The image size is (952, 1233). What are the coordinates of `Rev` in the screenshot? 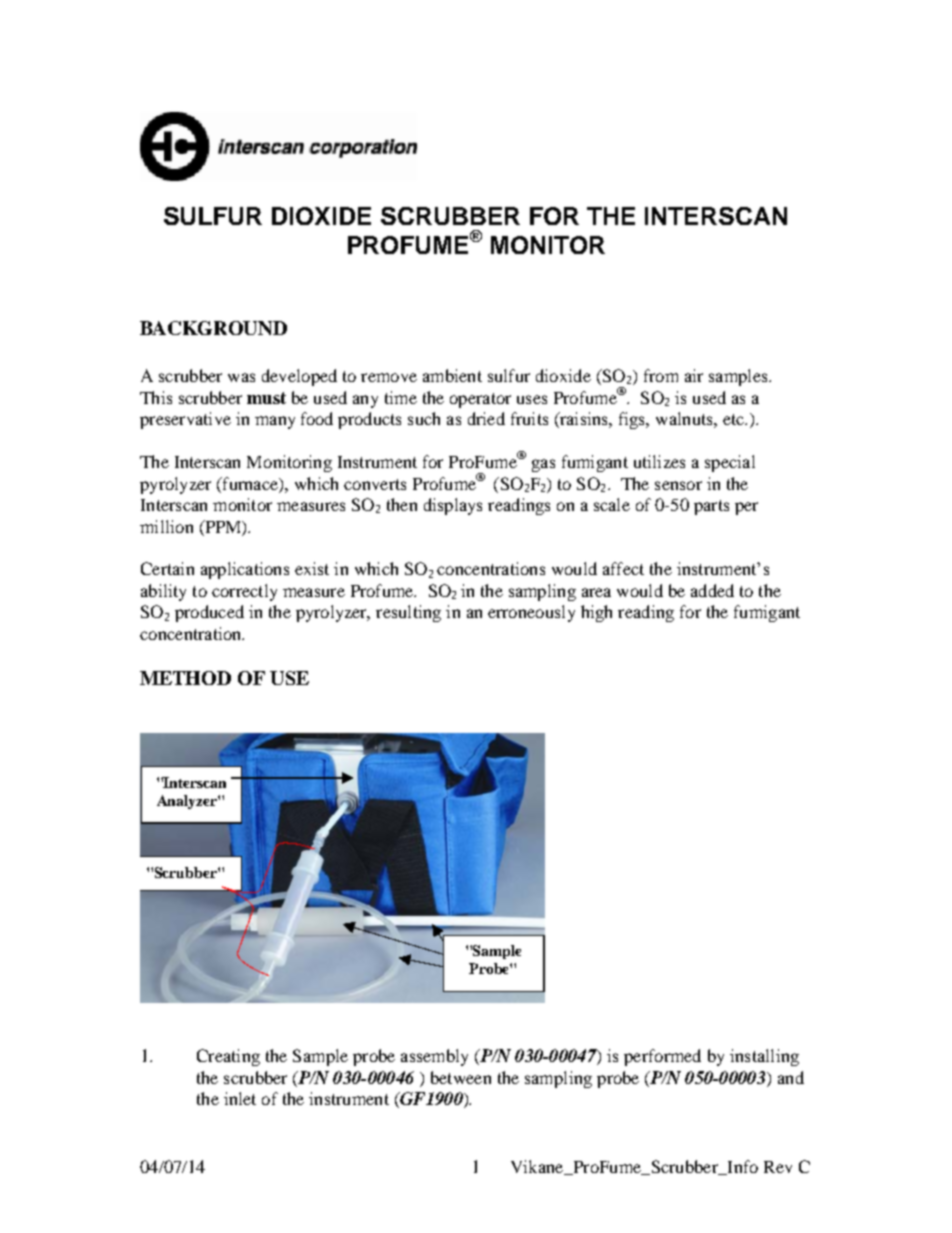 It's located at (778, 1167).
